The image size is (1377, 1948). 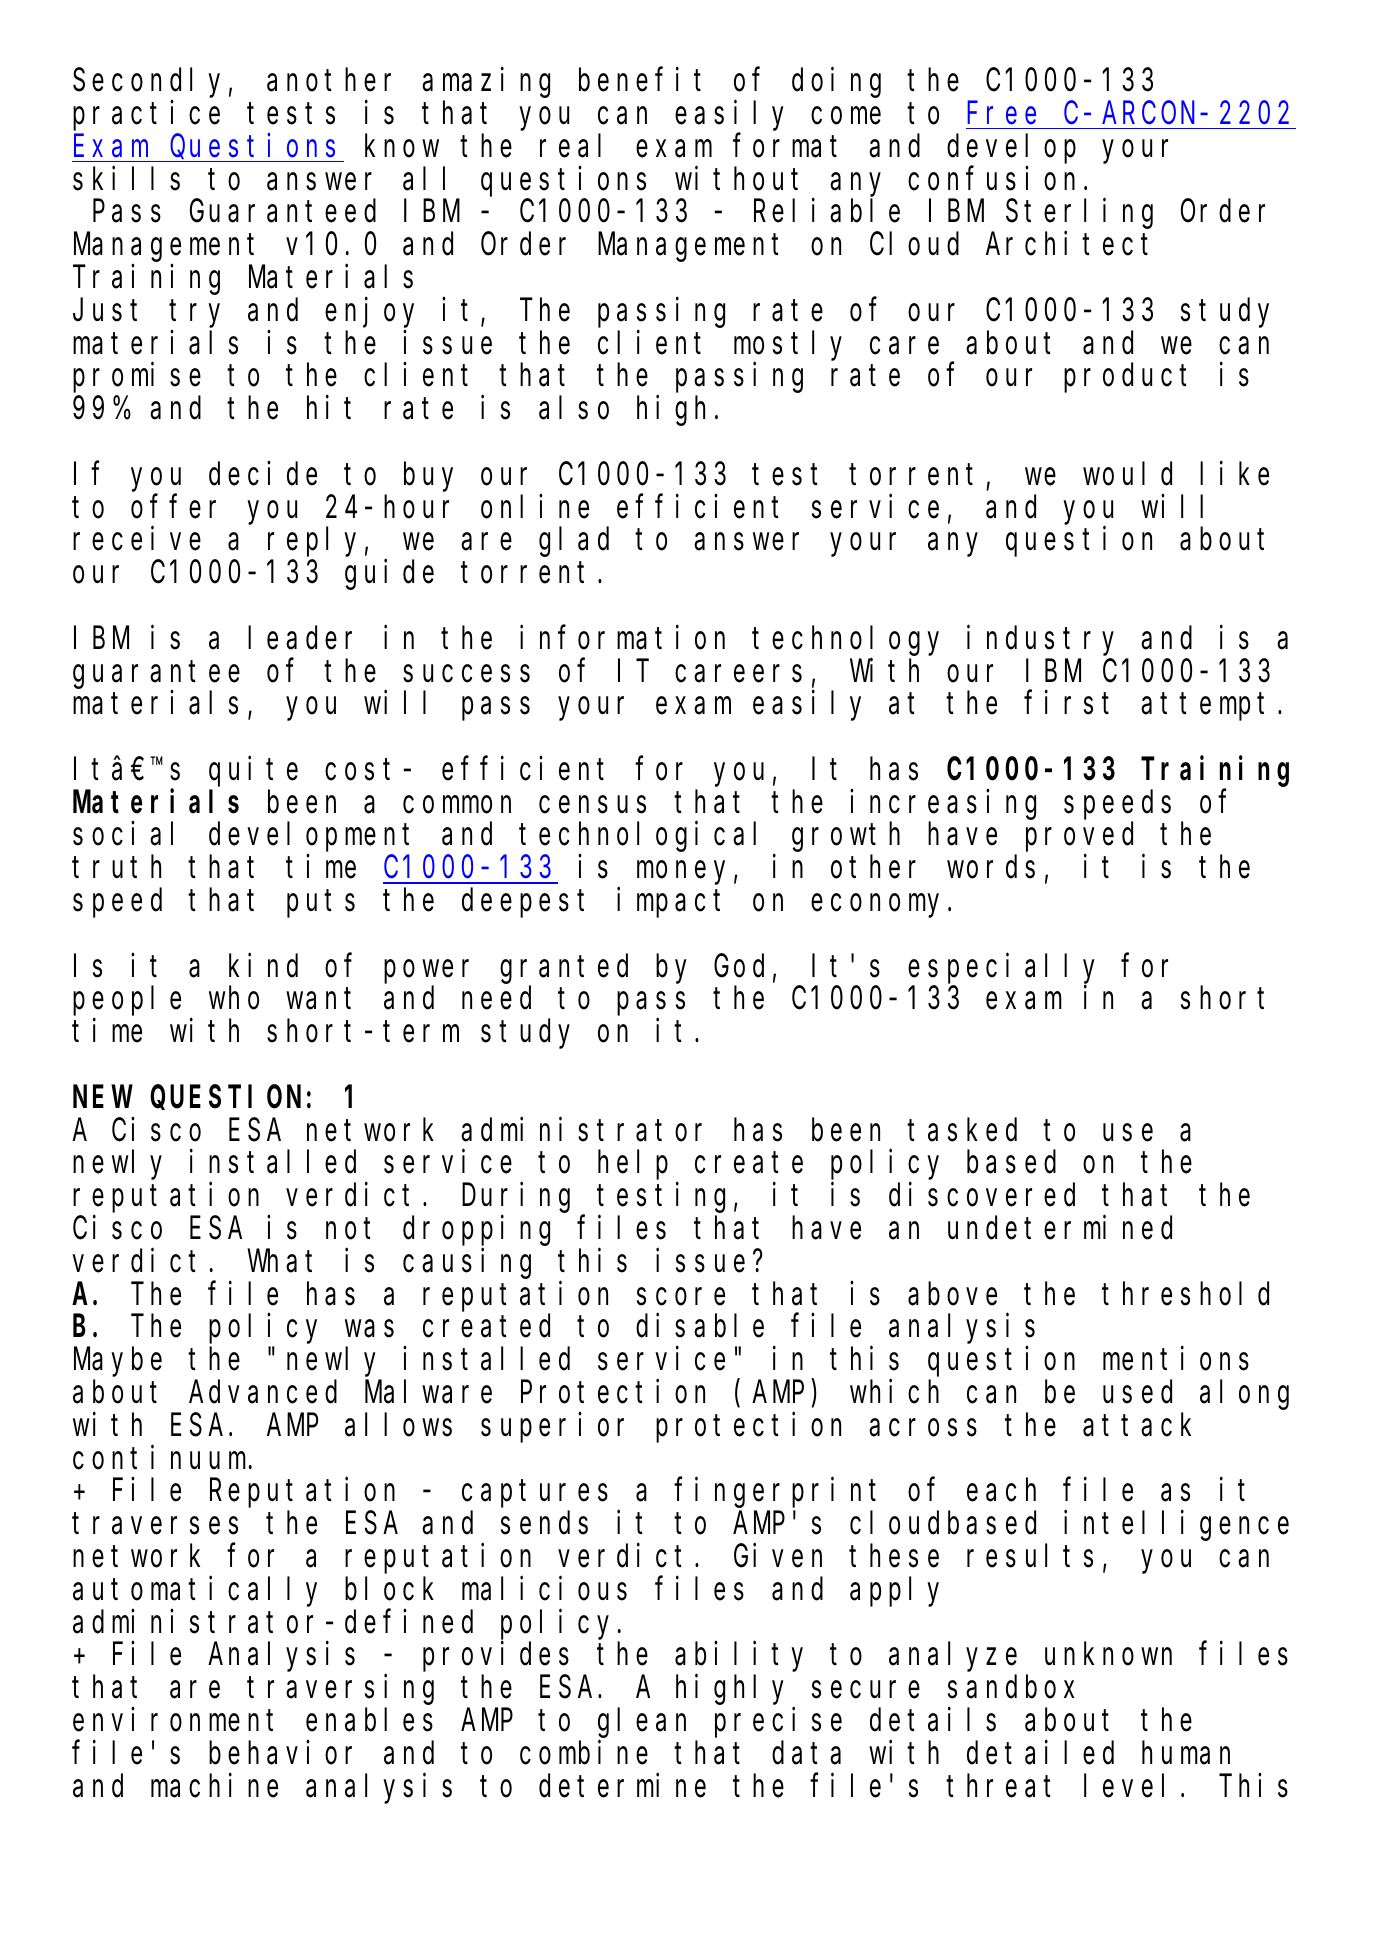 What do you see at coordinates (846, 116) in the screenshot?
I see `come` at bounding box center [846, 116].
